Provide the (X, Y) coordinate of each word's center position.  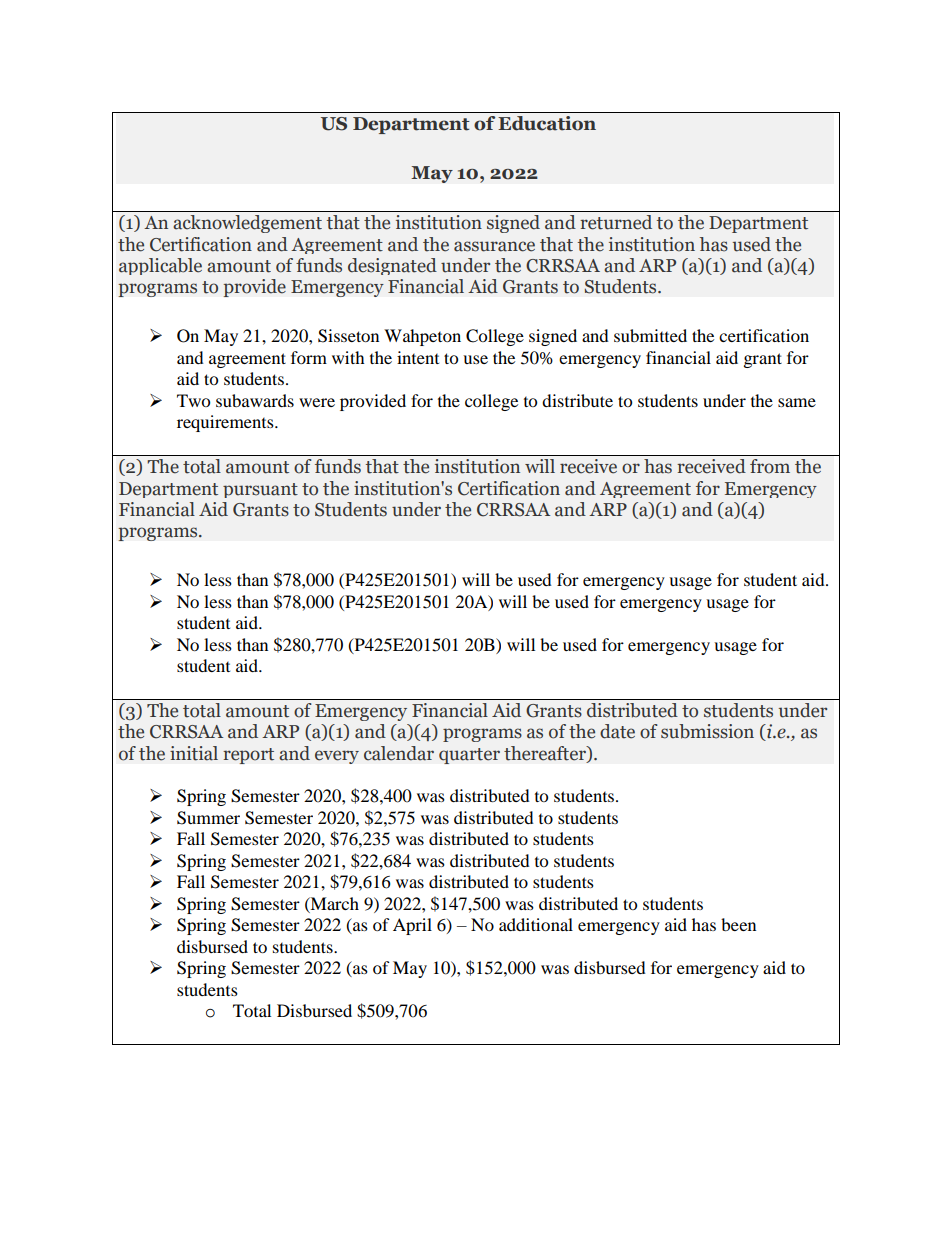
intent (418, 357)
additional (536, 924)
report (248, 756)
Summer (208, 818)
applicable (160, 266)
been (738, 924)
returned (616, 222)
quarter (469, 756)
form (309, 357)
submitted (650, 335)
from (770, 466)
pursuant (260, 490)
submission (707, 731)
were (317, 402)
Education (547, 123)
